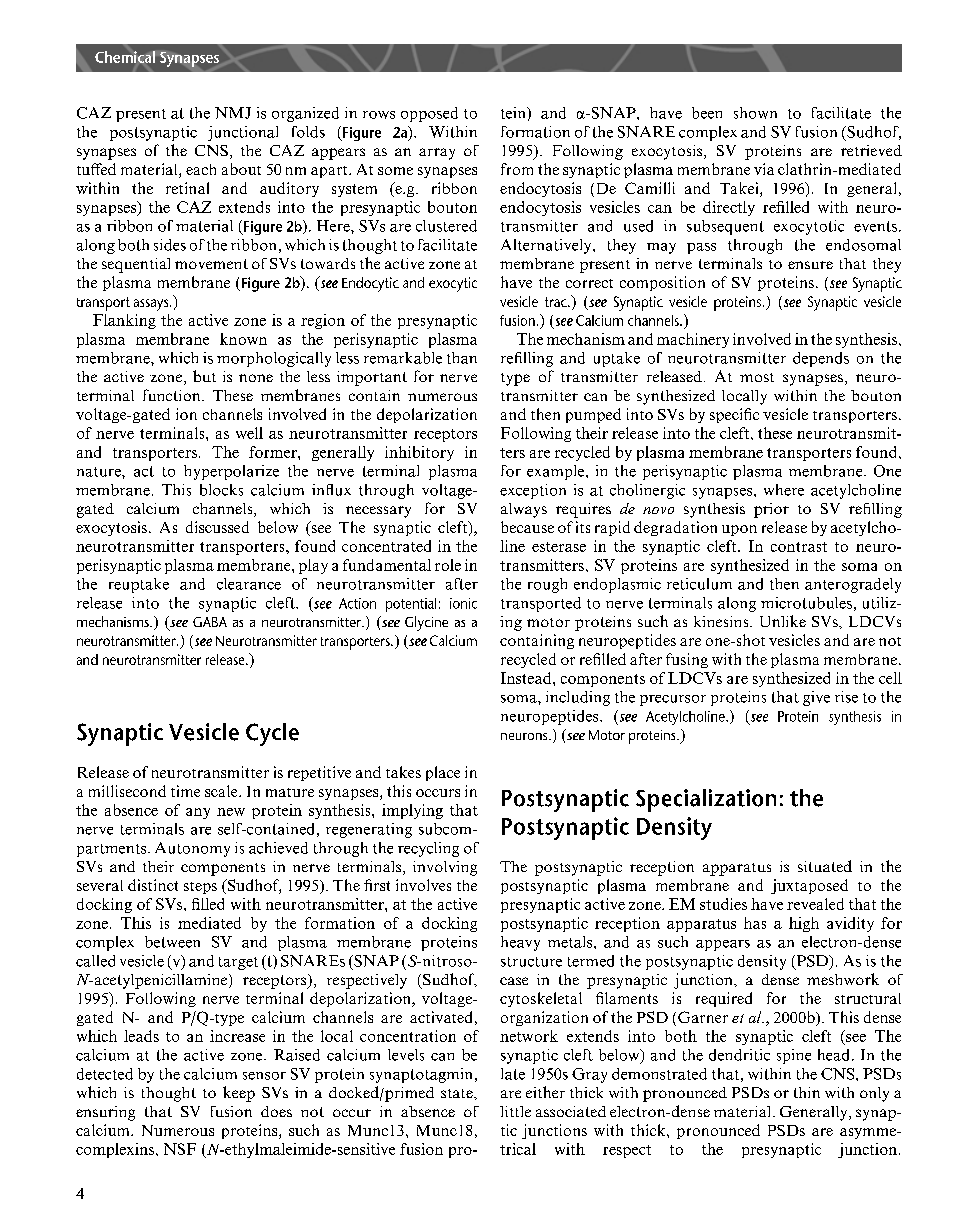 This screenshot has height=1232, width=978. Describe the element at coordinates (463, 603) in the screenshot. I see `ionic` at that location.
